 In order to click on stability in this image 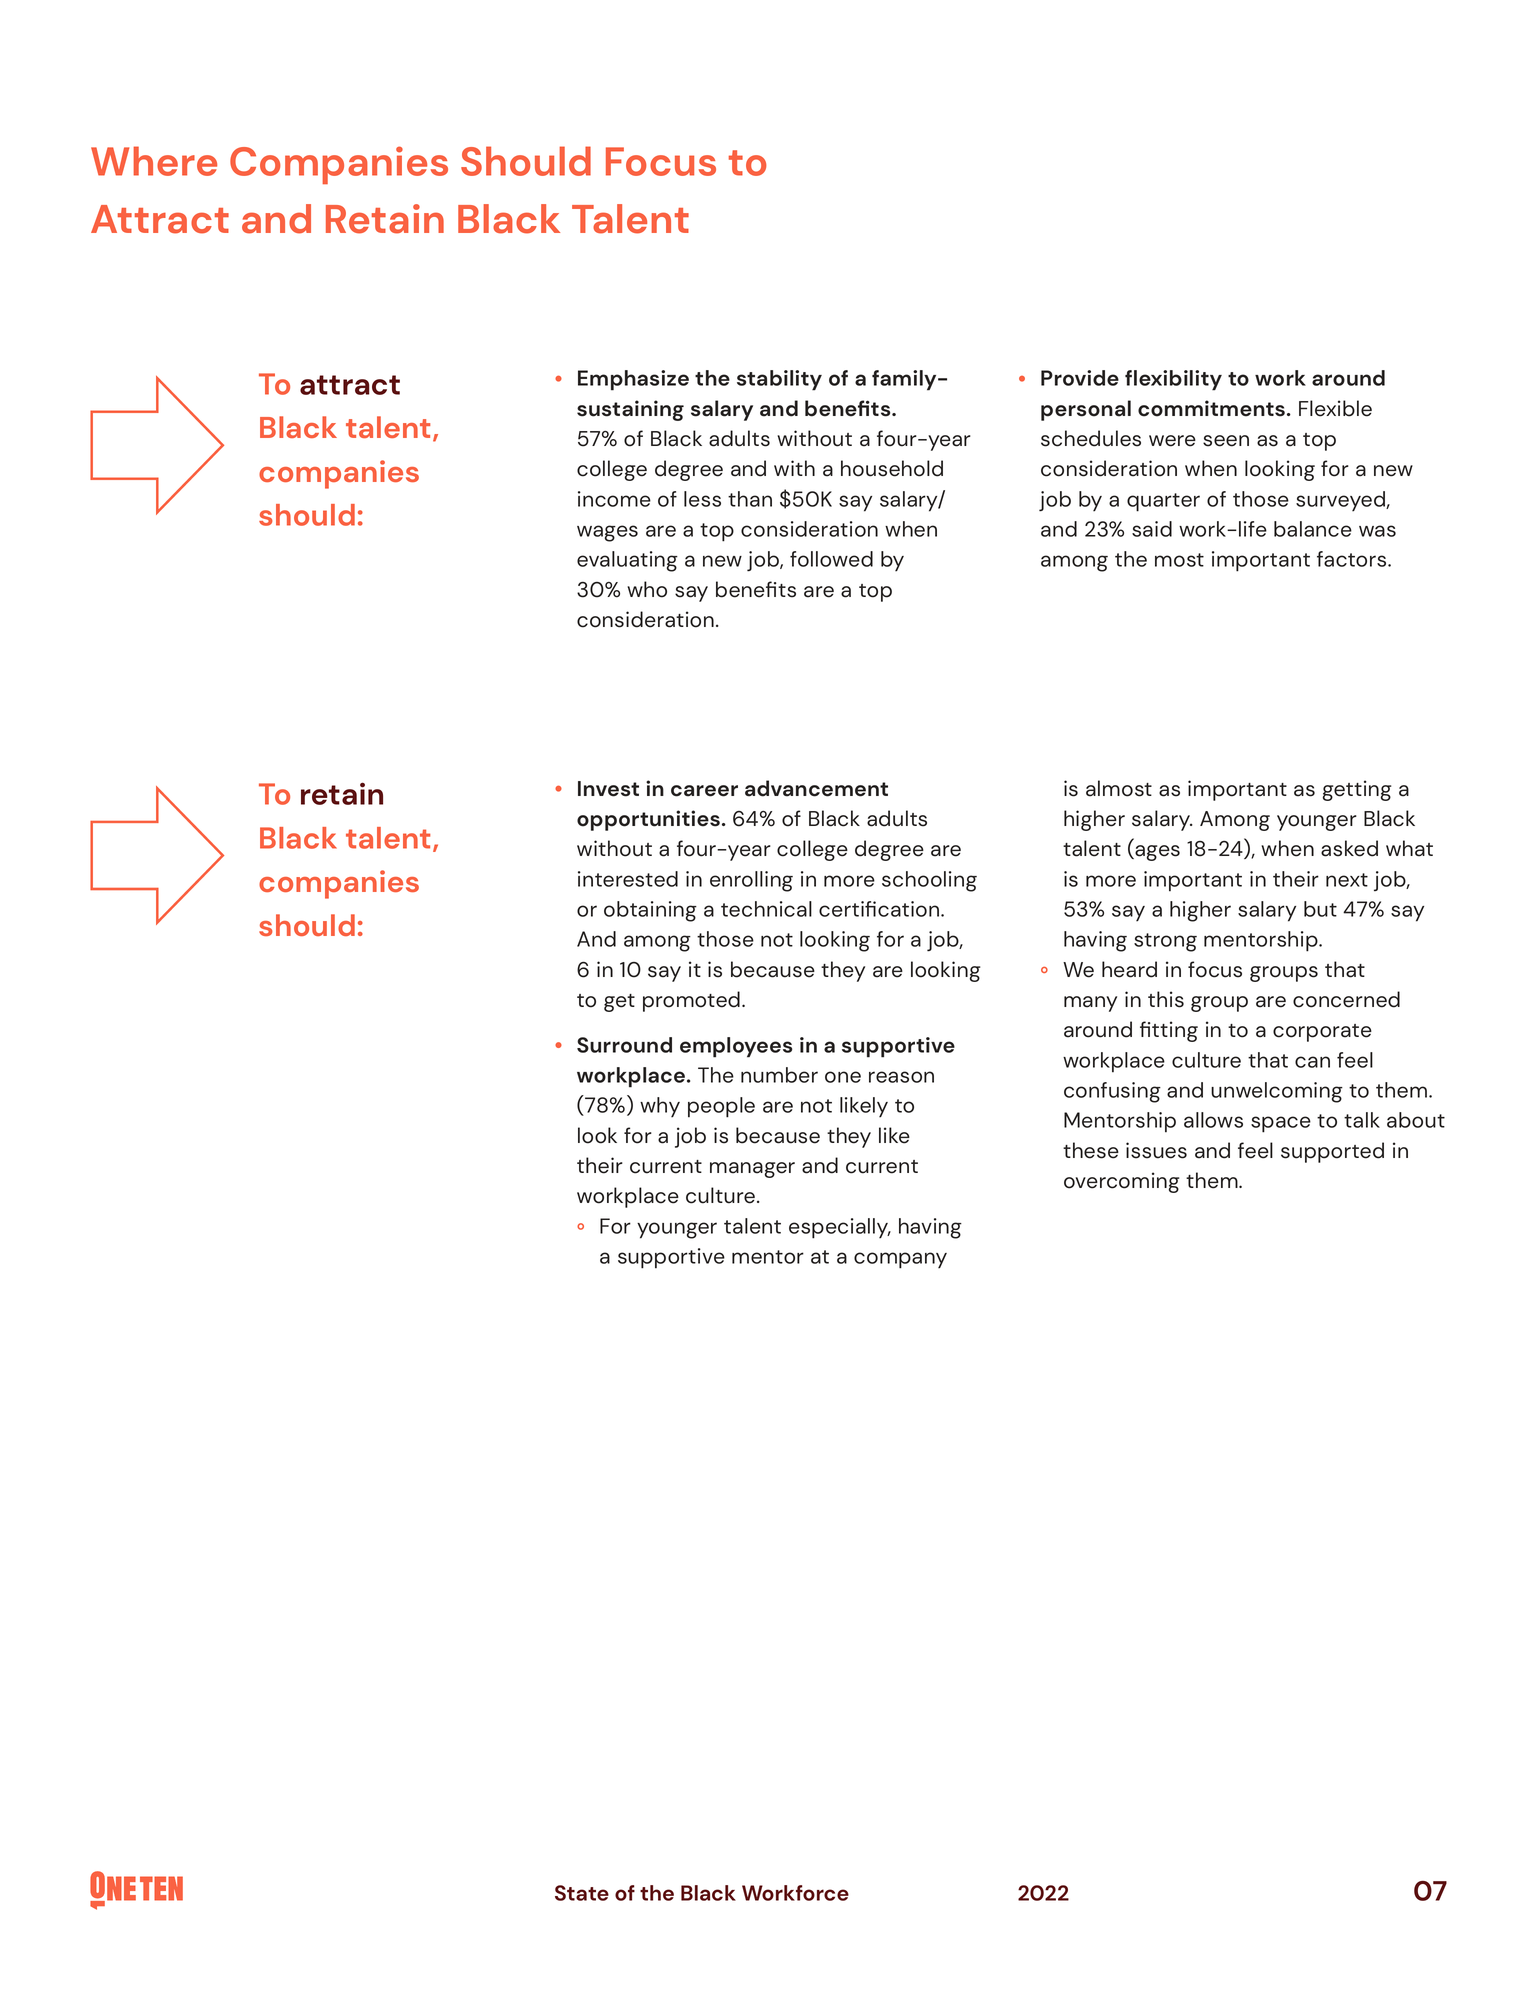, I will do `click(779, 380)`.
